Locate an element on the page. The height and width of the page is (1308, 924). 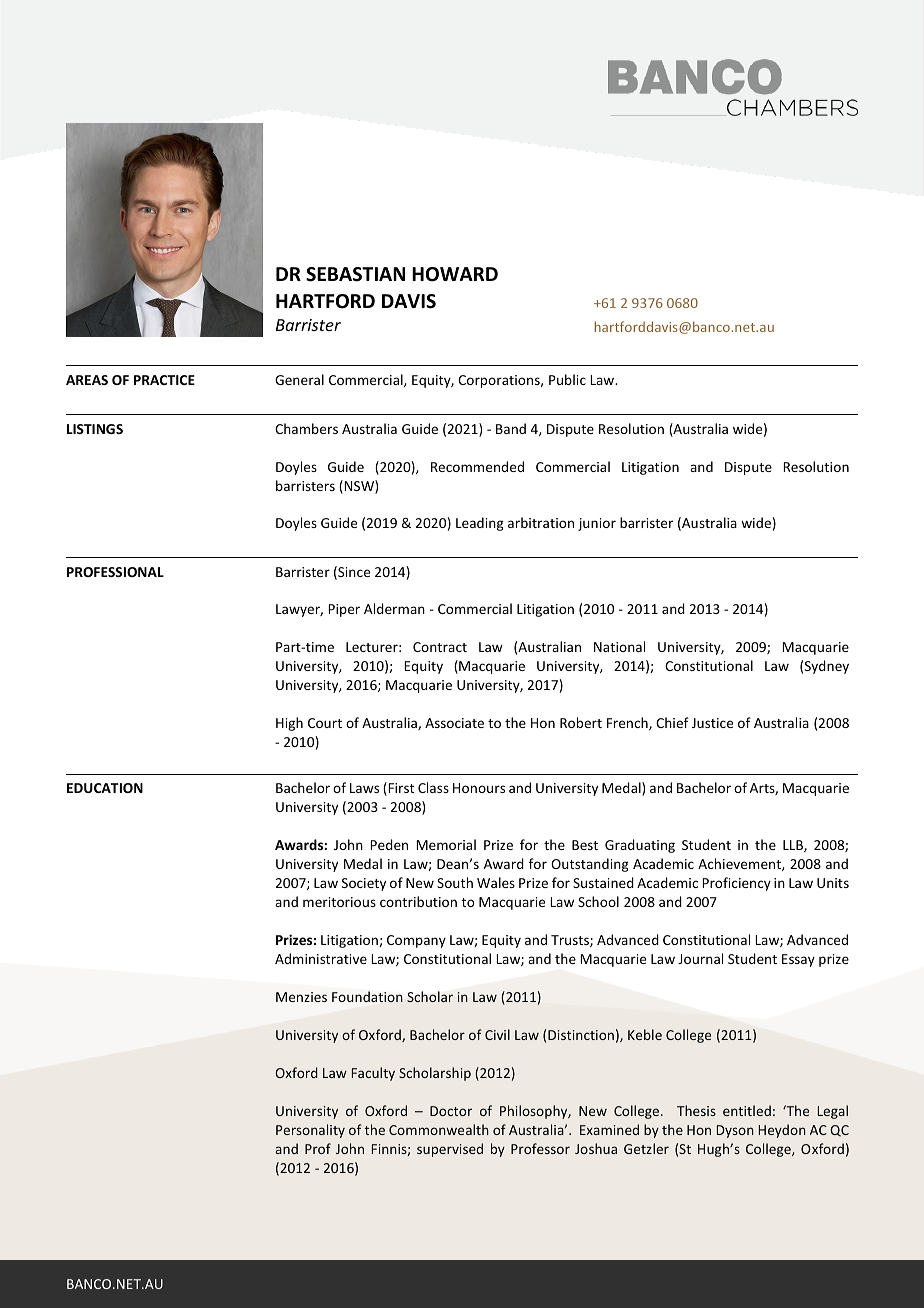
High is located at coordinates (289, 724).
